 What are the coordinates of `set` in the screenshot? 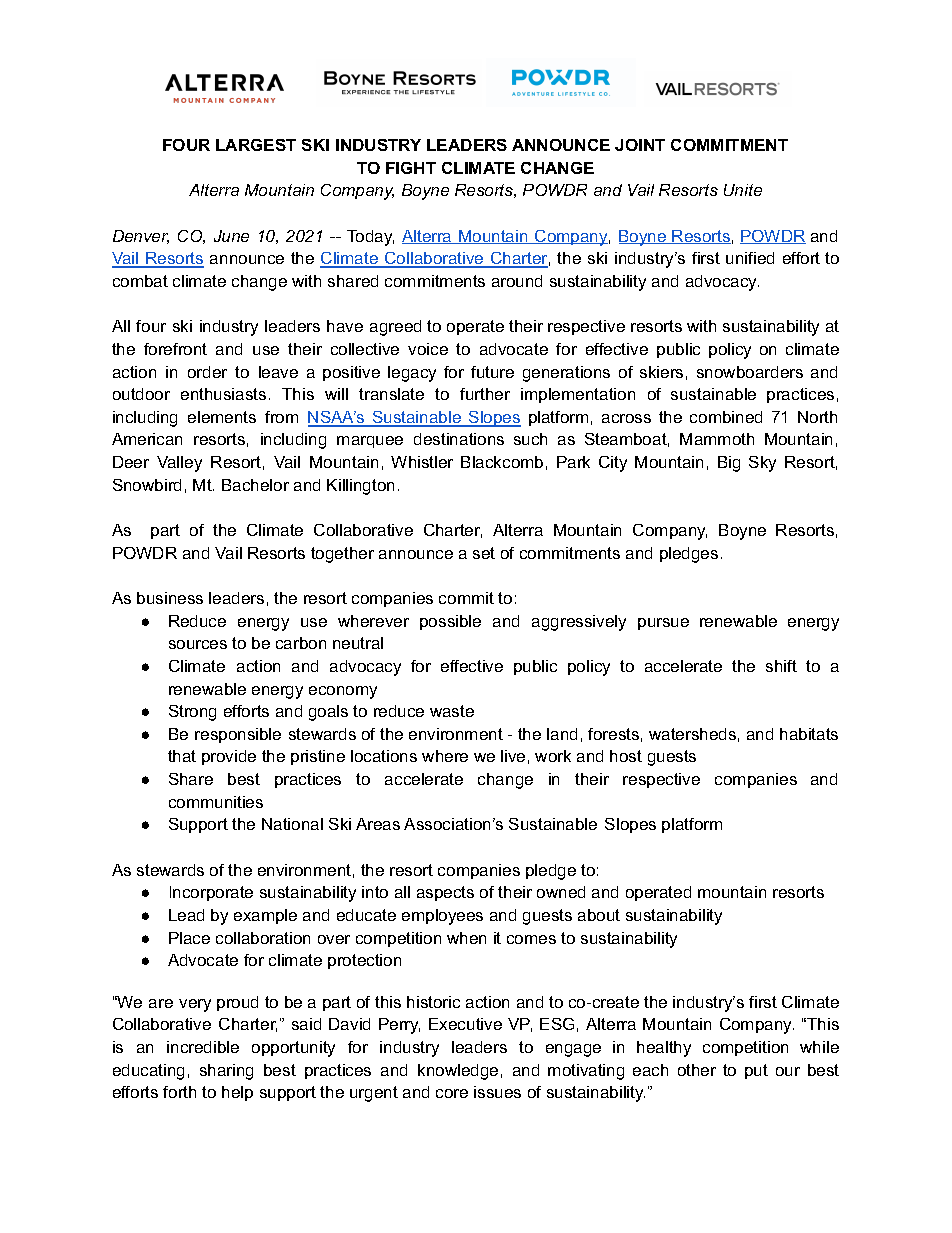 It's located at (484, 553).
